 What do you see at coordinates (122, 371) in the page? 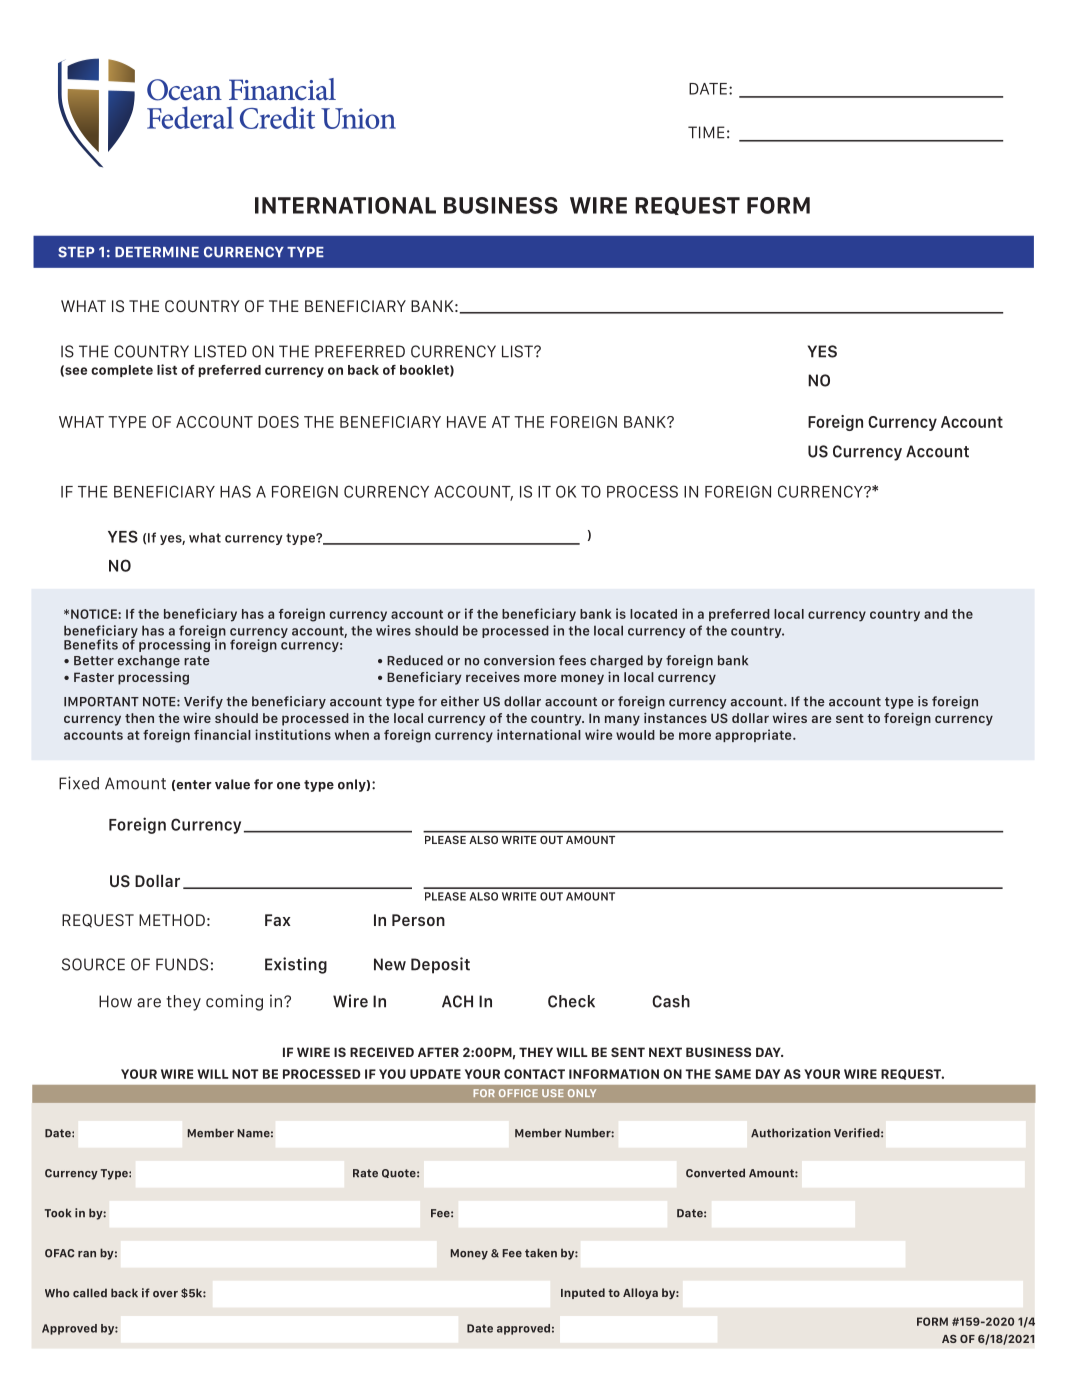
I see `complete` at bounding box center [122, 371].
